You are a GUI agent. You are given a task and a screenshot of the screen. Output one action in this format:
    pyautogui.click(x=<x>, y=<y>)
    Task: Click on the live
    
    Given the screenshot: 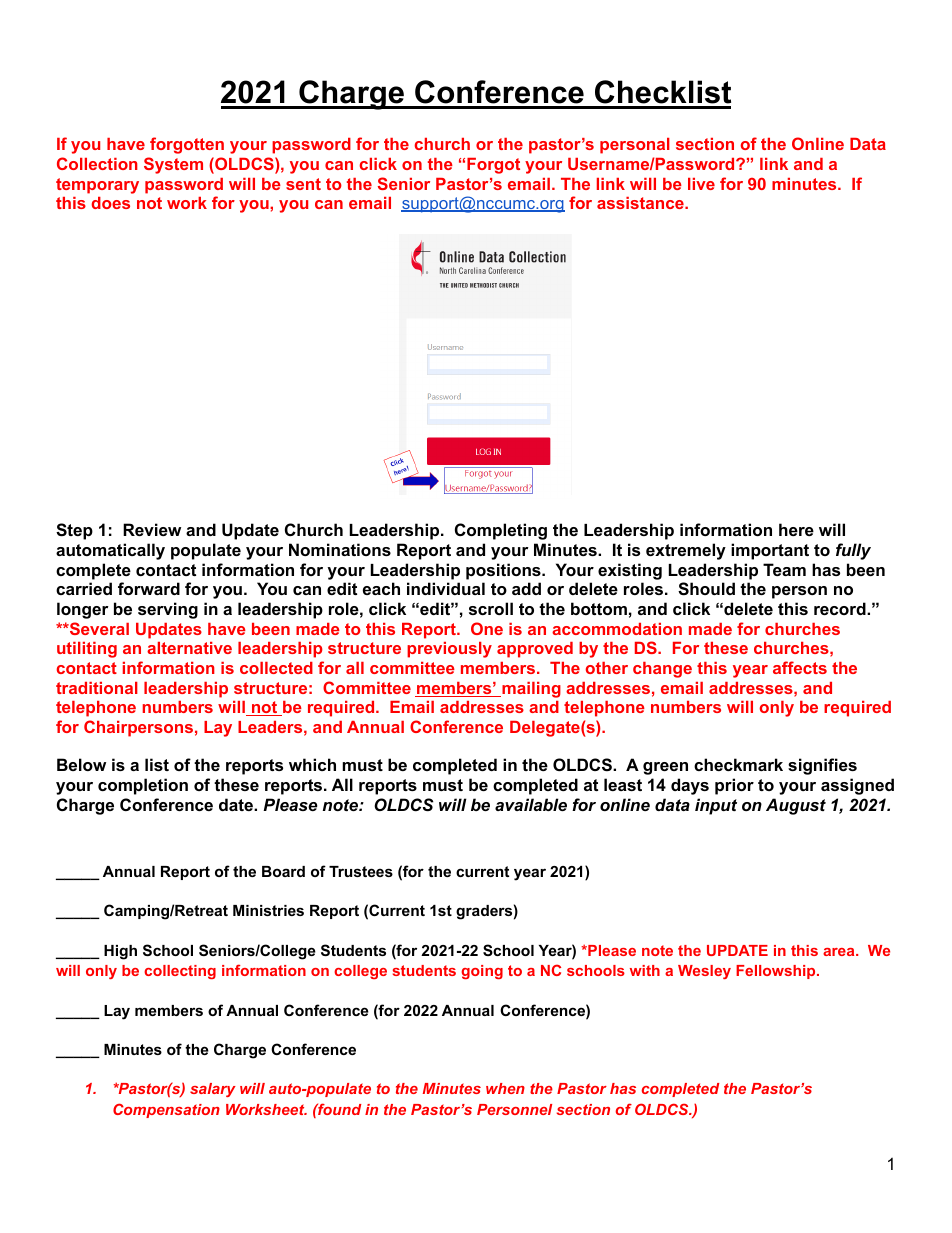 What is the action you would take?
    pyautogui.click(x=701, y=184)
